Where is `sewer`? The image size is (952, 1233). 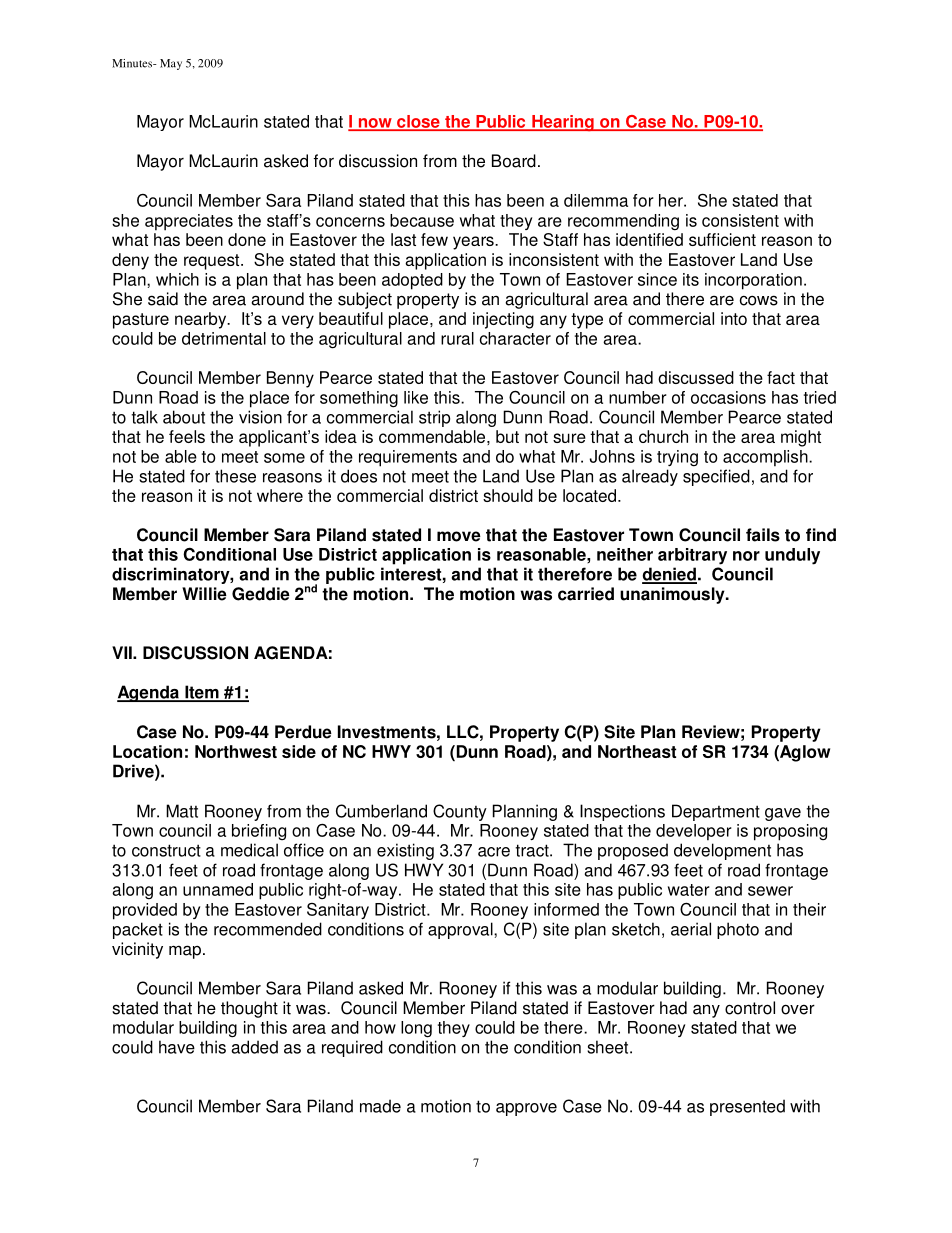
sewer is located at coordinates (770, 891).
